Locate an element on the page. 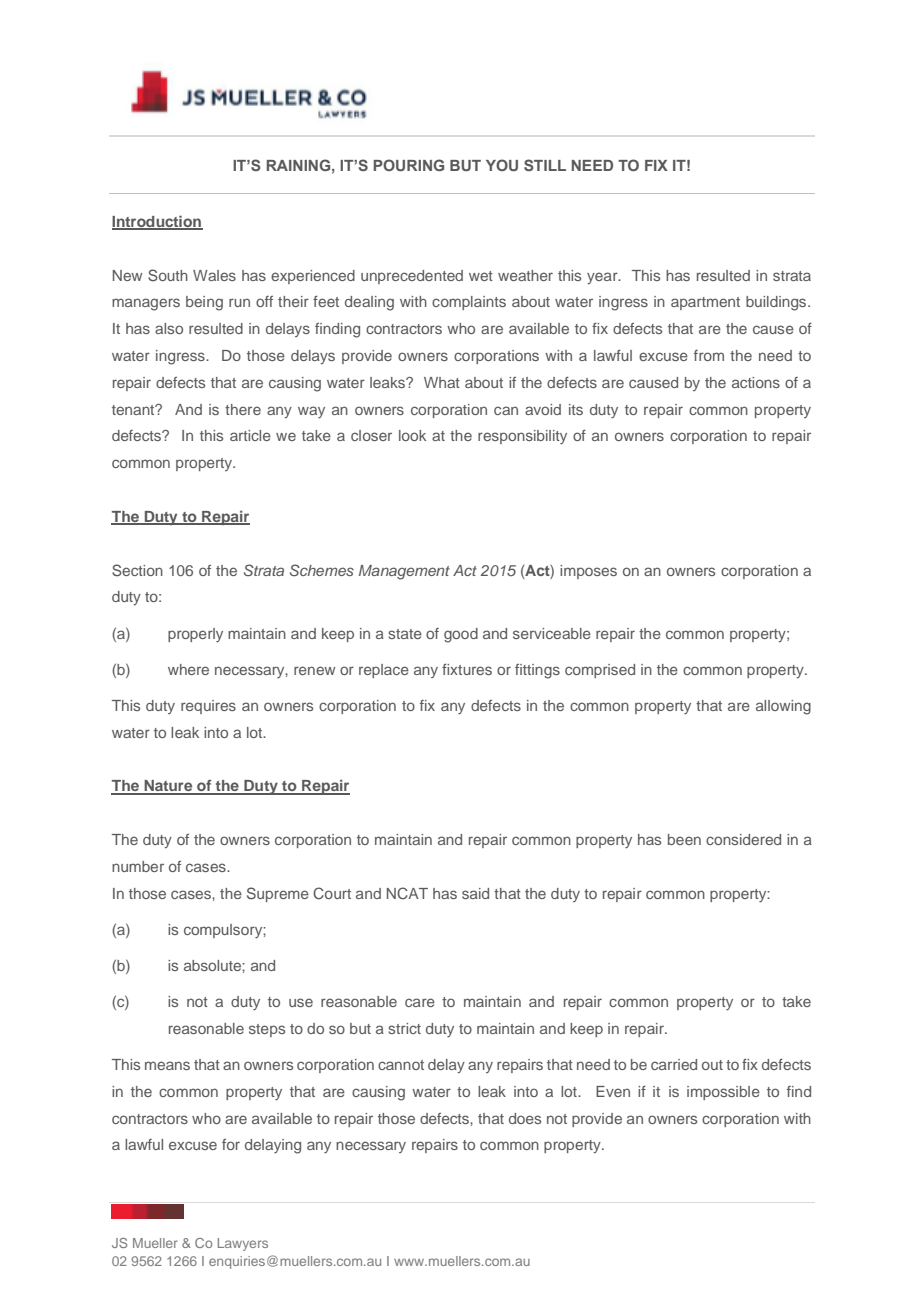 This page has height=1307, width=924. care is located at coordinates (420, 1002).
